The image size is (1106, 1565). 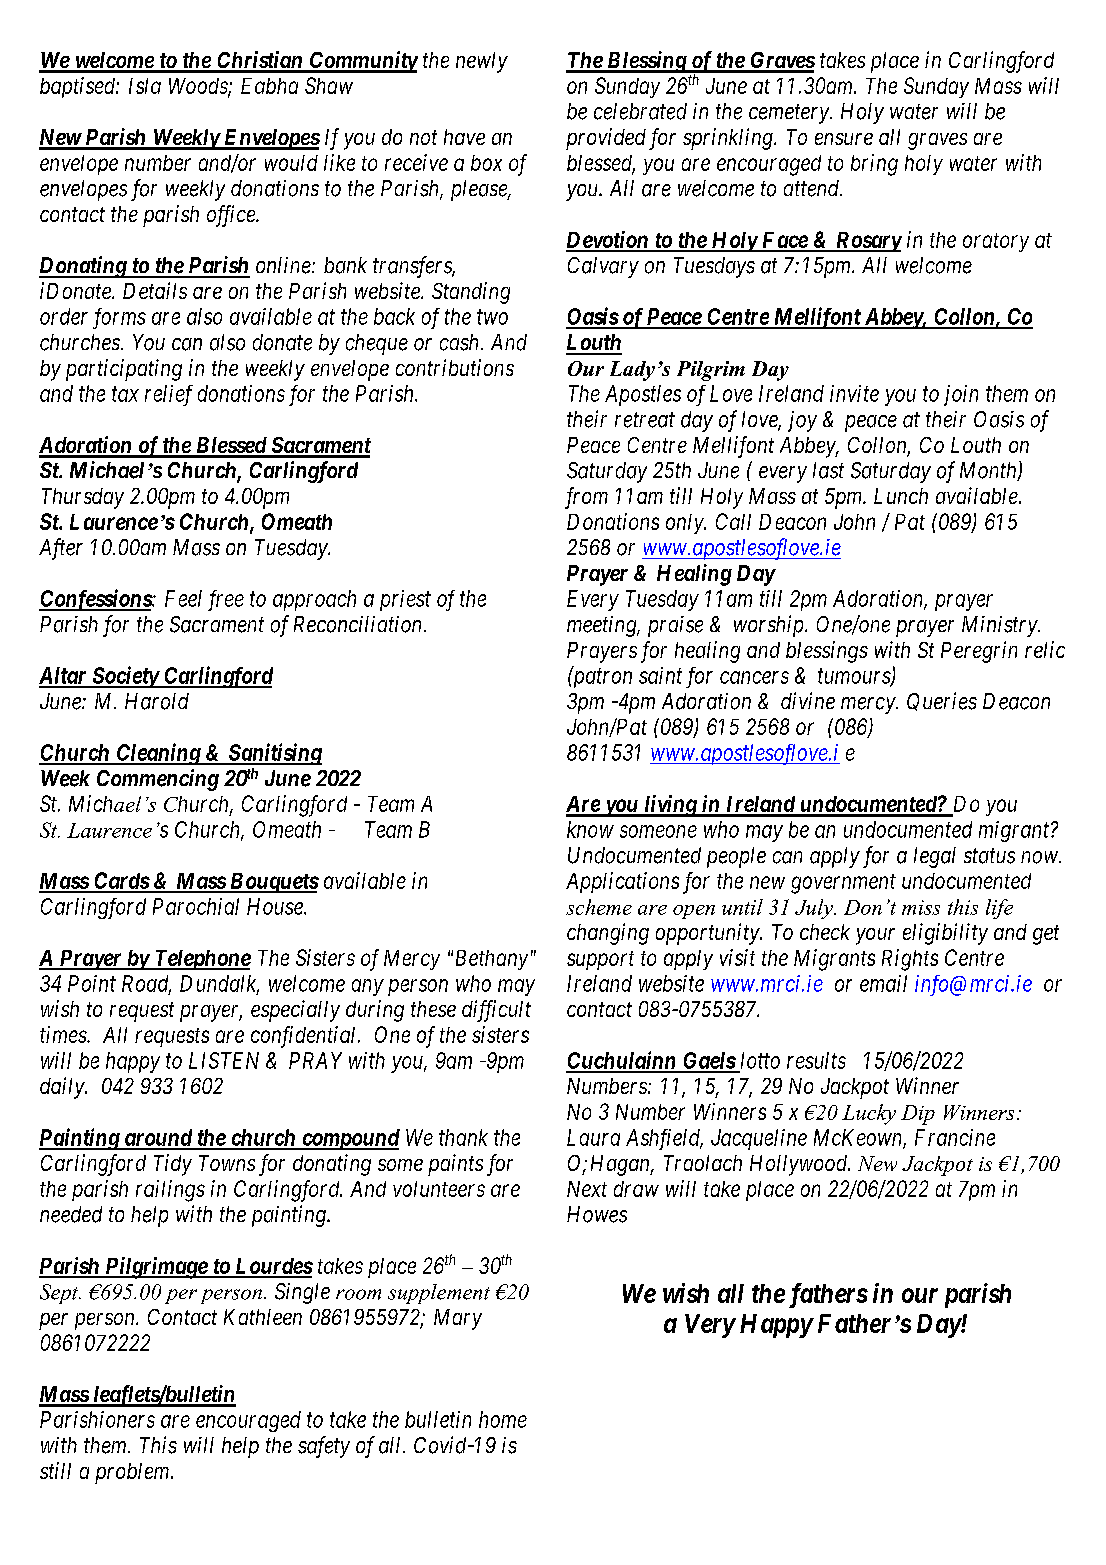 What do you see at coordinates (145, 86) in the image?
I see `Isla` at bounding box center [145, 86].
